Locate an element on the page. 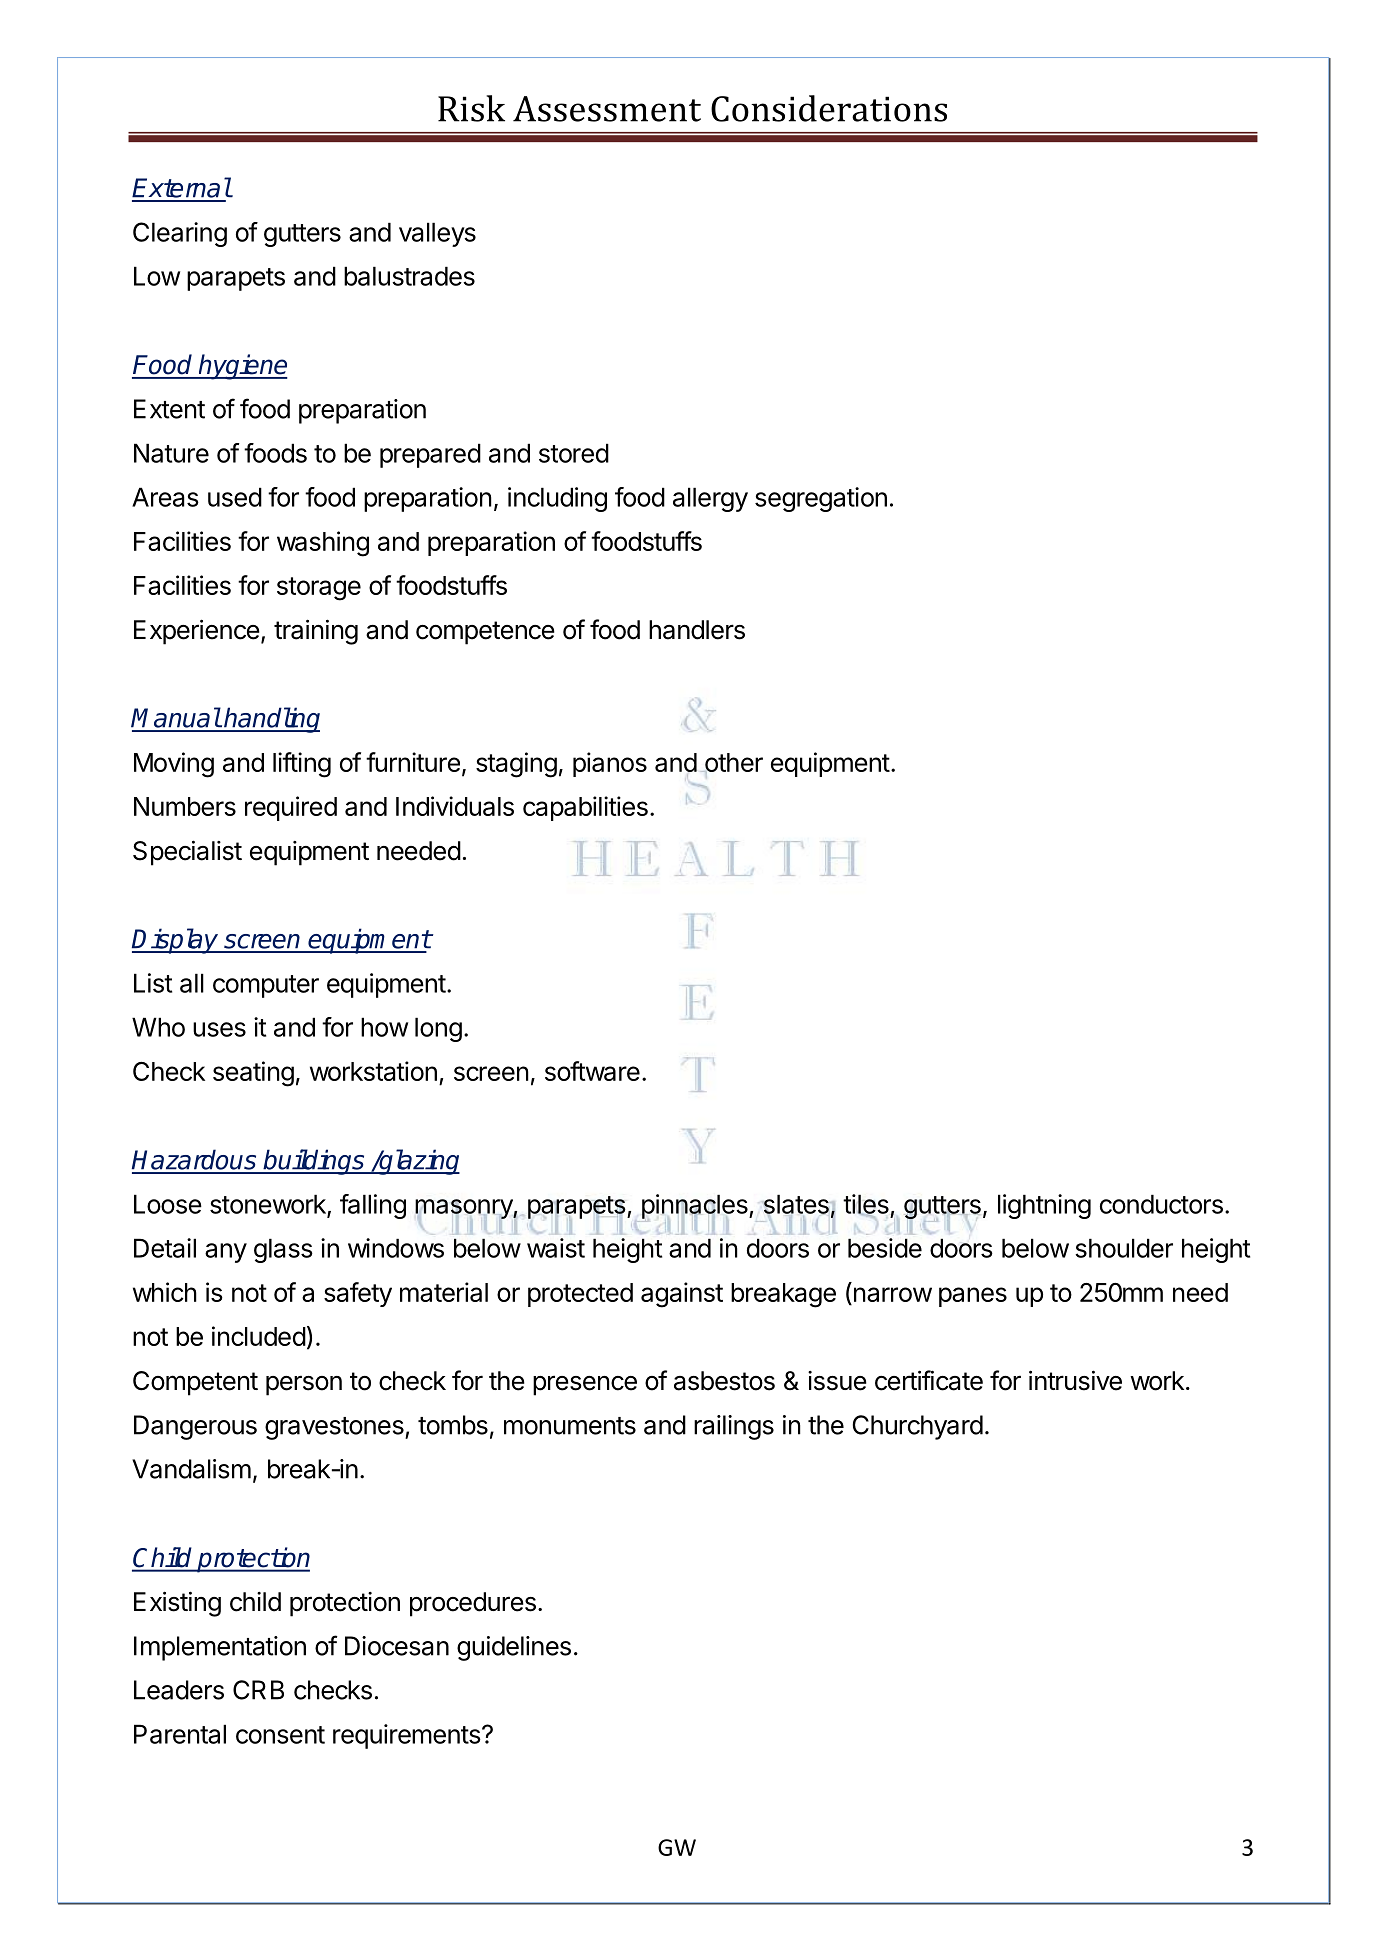 This document has width=1386, height=1960. lightning is located at coordinates (1044, 1206).
